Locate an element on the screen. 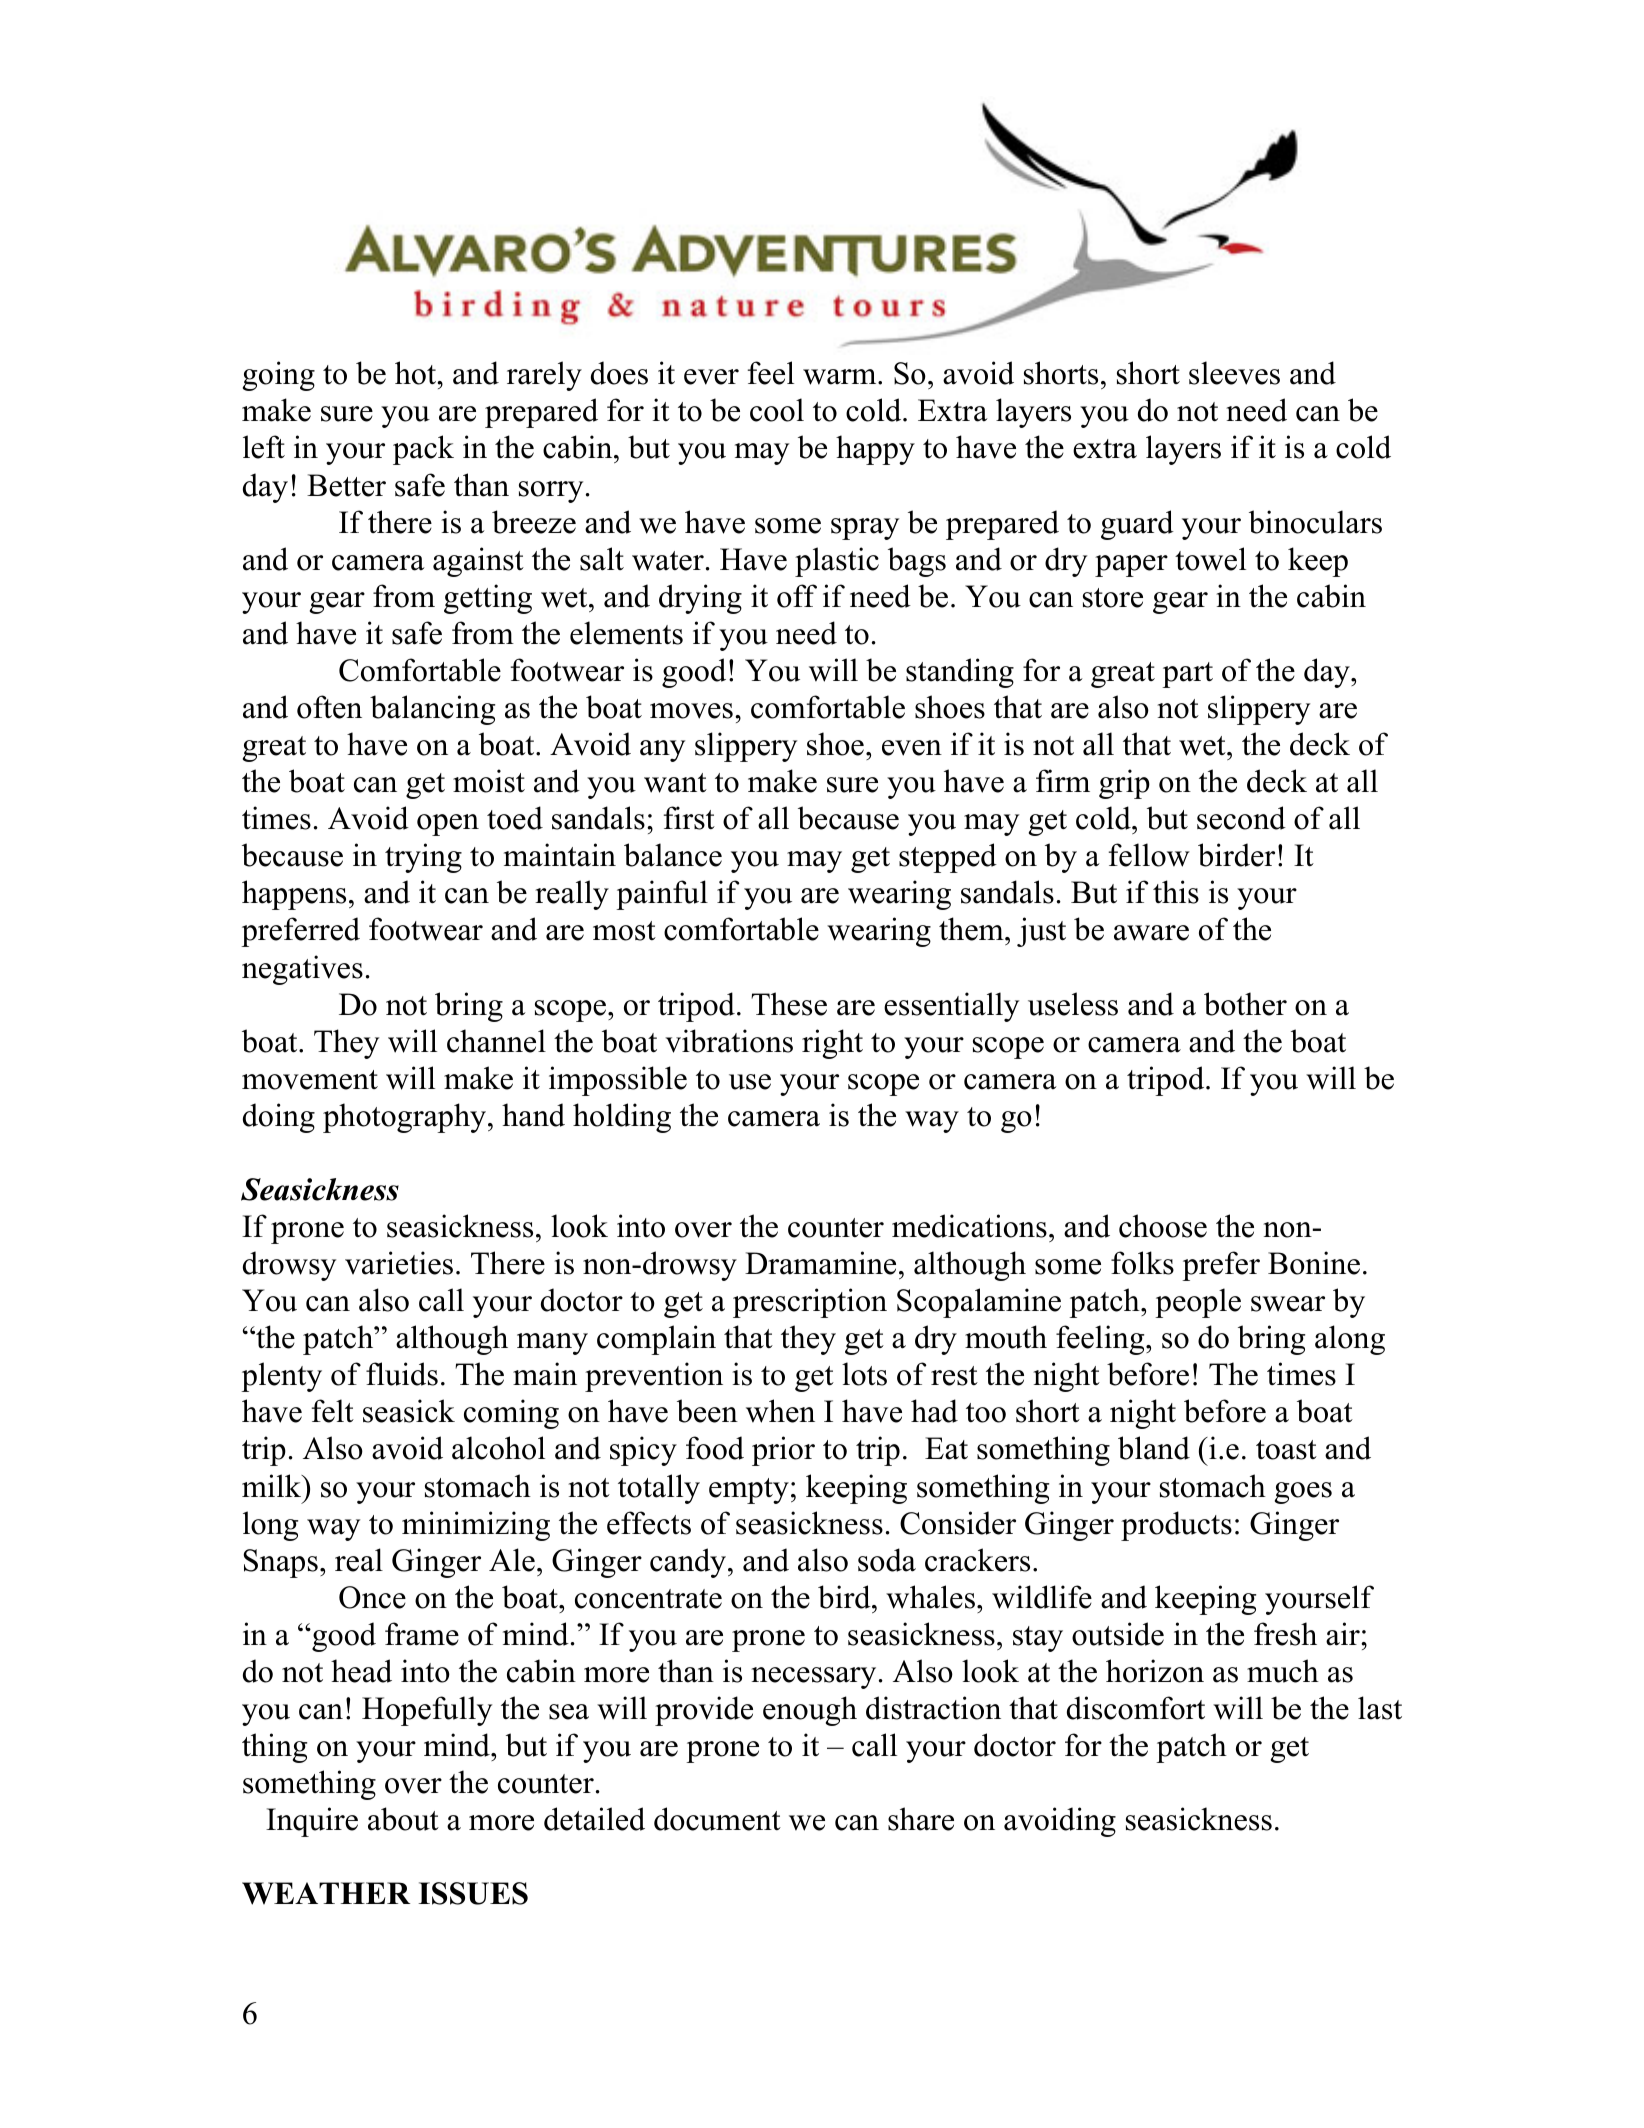 The width and height of the screenshot is (1644, 2128). trying is located at coordinates (423, 858).
